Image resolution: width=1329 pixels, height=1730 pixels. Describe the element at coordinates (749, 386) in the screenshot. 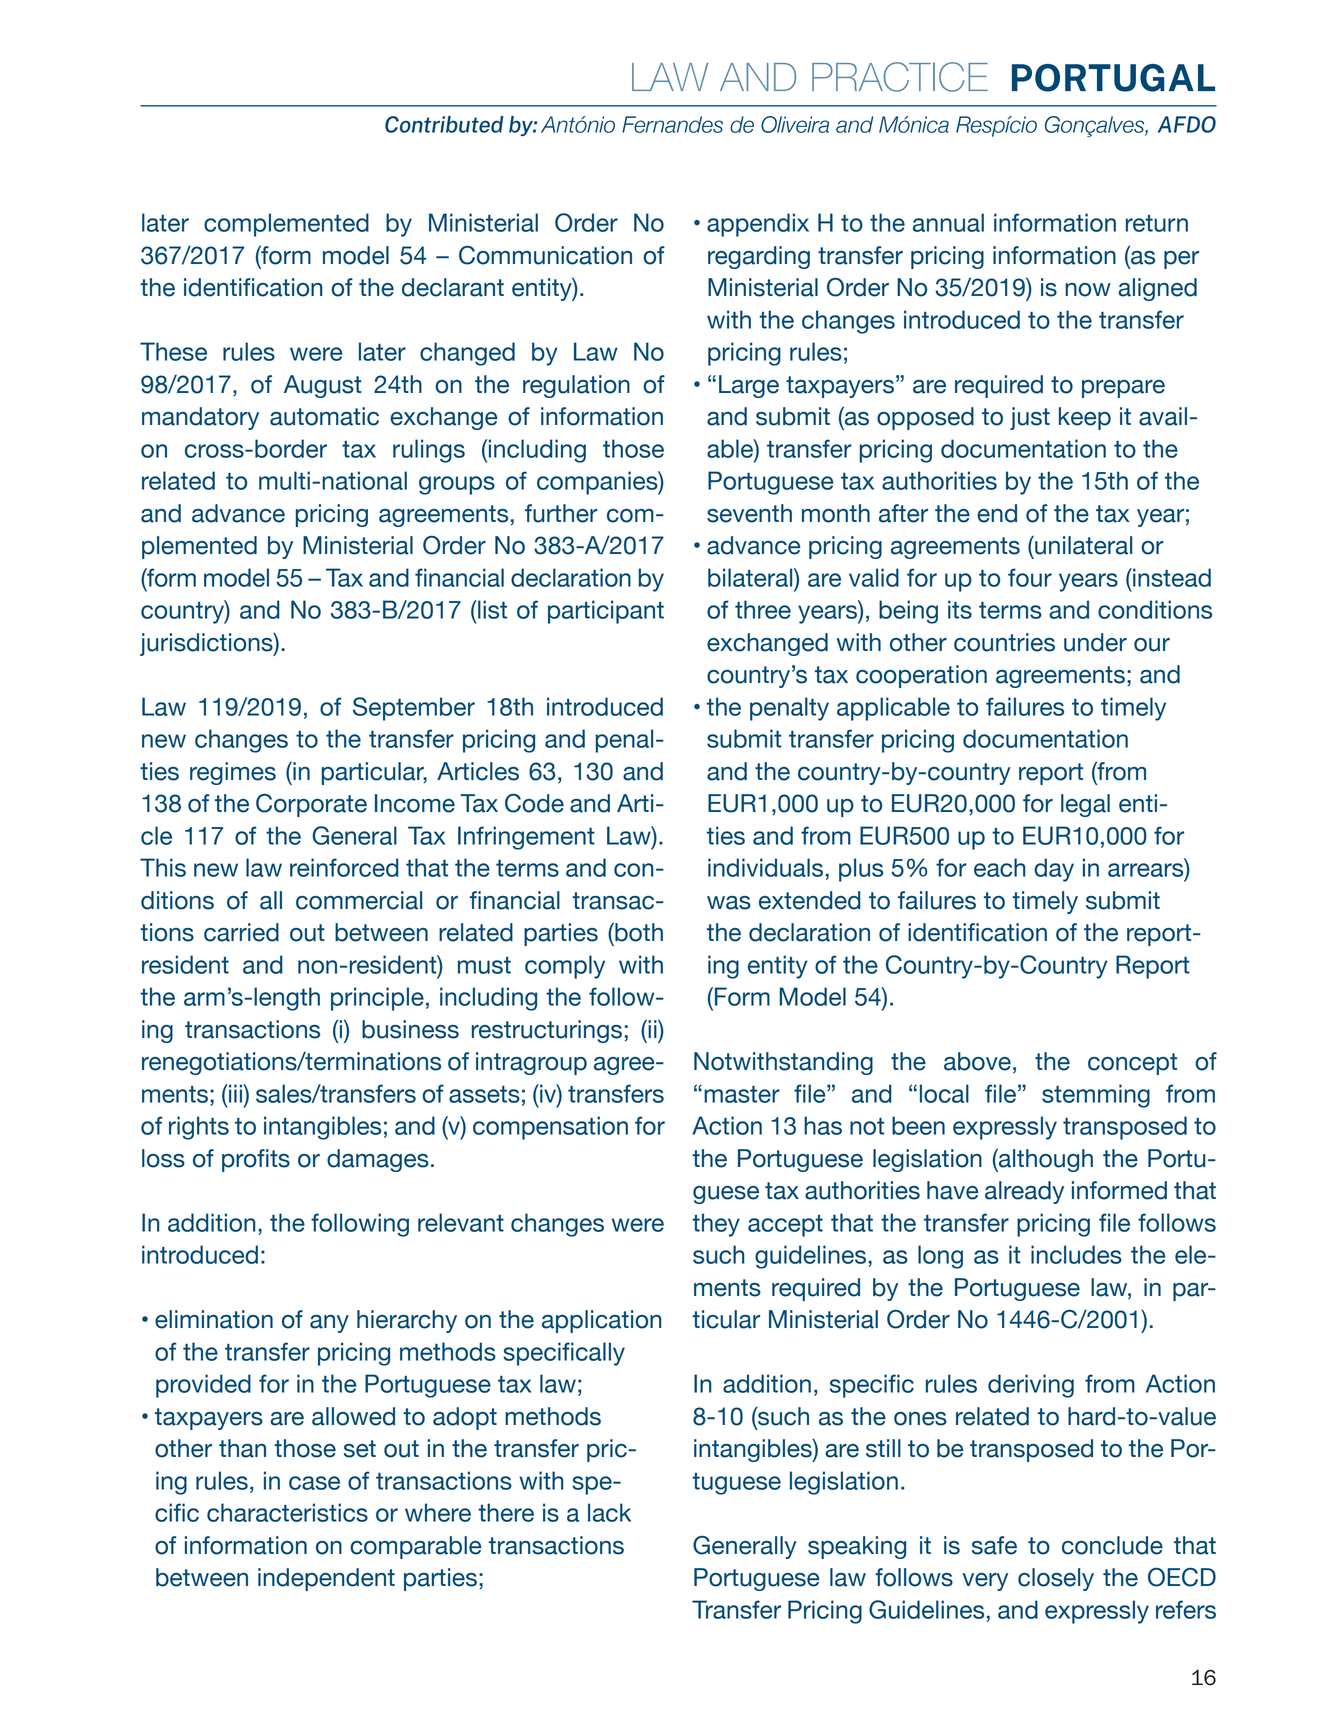

I see `Large` at that location.
